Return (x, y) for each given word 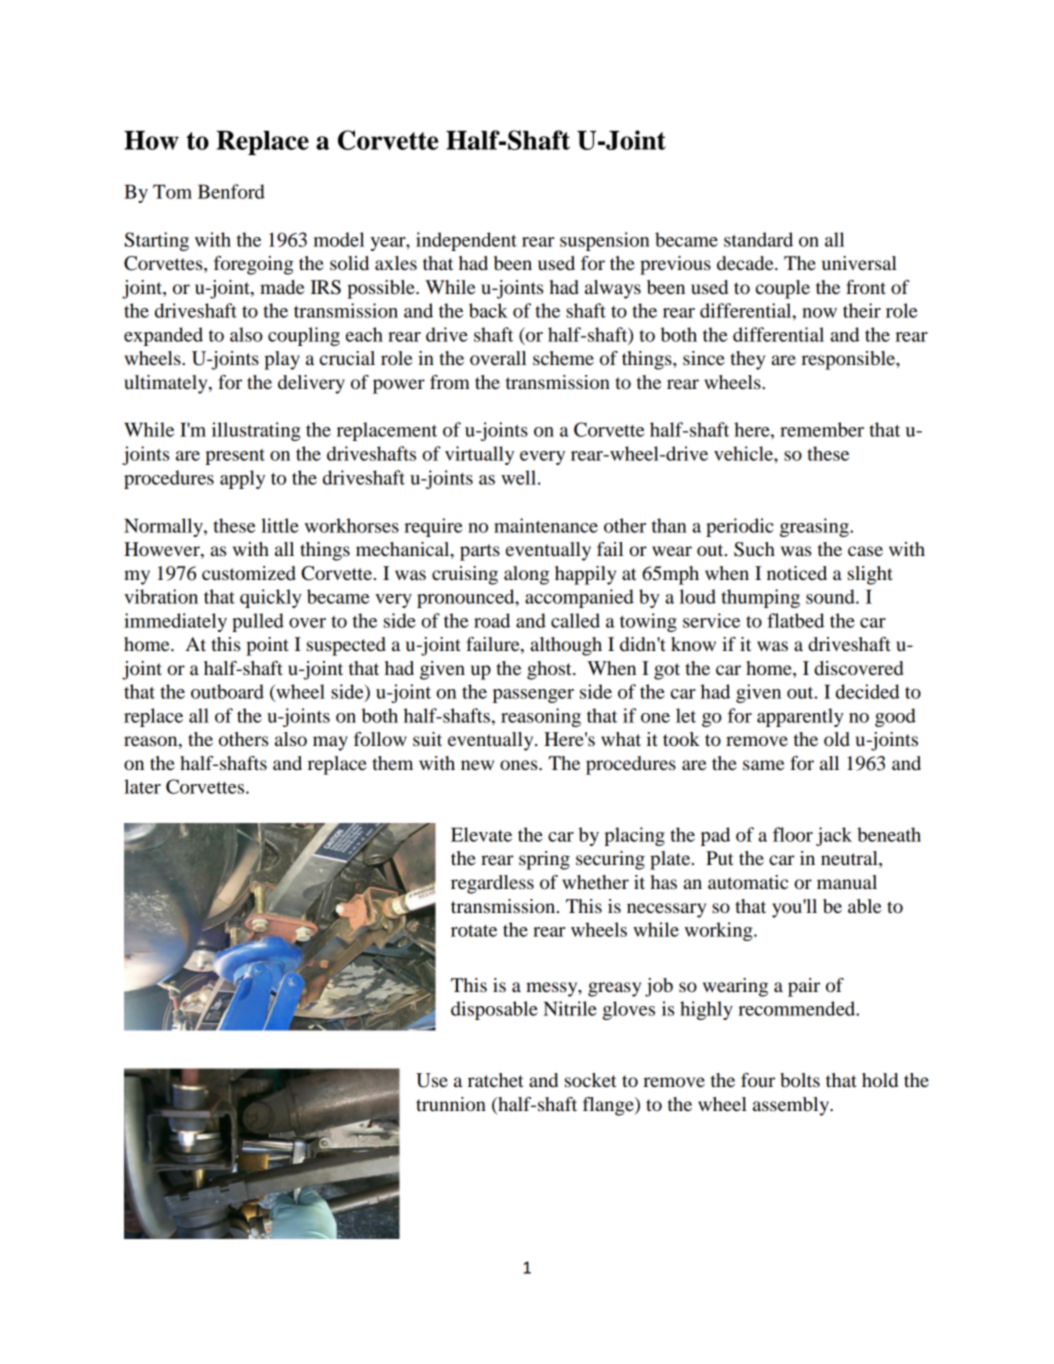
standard (758, 239)
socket (591, 1080)
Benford (231, 191)
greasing (815, 527)
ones (520, 765)
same (763, 765)
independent (466, 241)
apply (242, 479)
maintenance (546, 525)
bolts (800, 1080)
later (142, 786)
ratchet (496, 1080)
